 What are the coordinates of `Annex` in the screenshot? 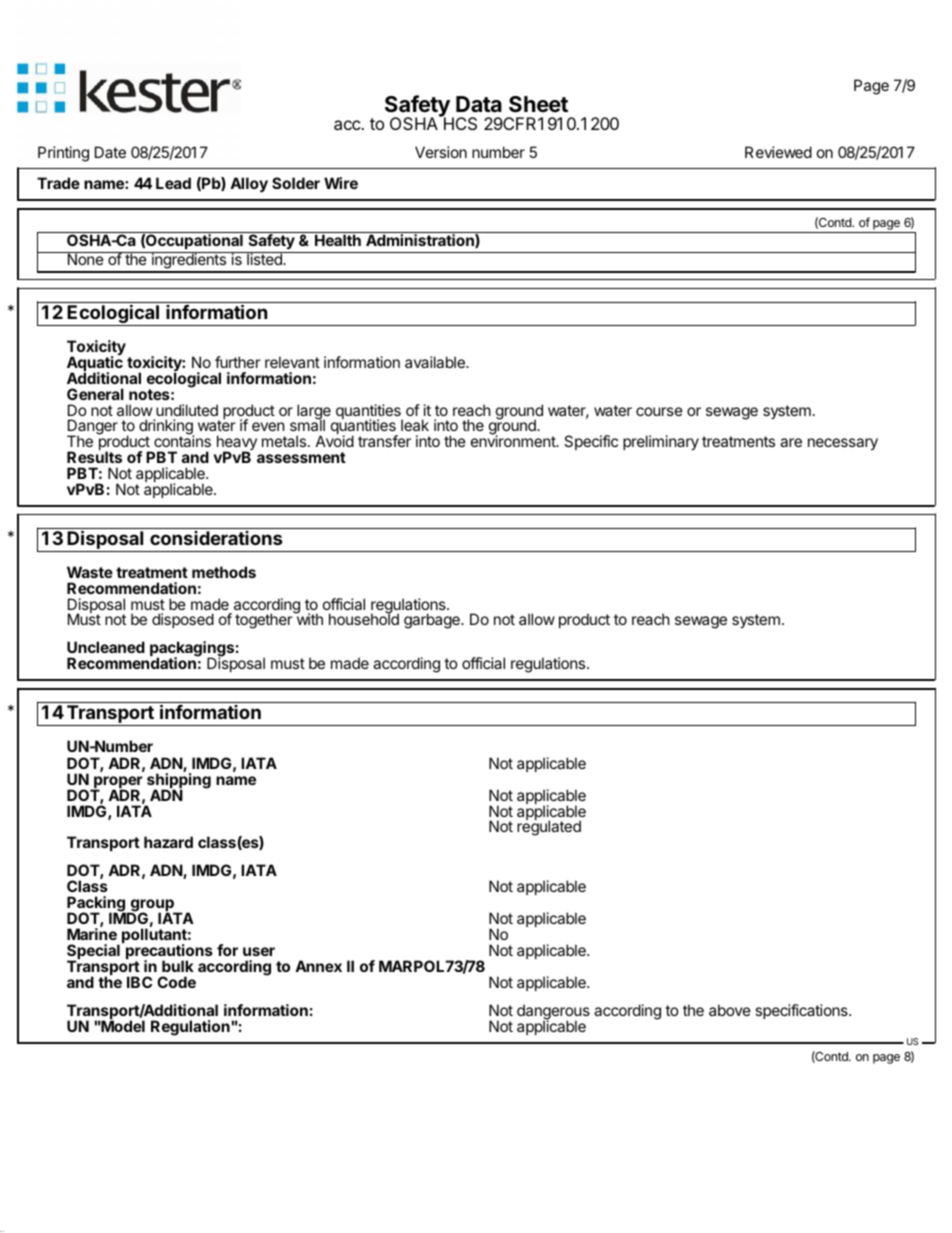 It's located at (318, 966).
